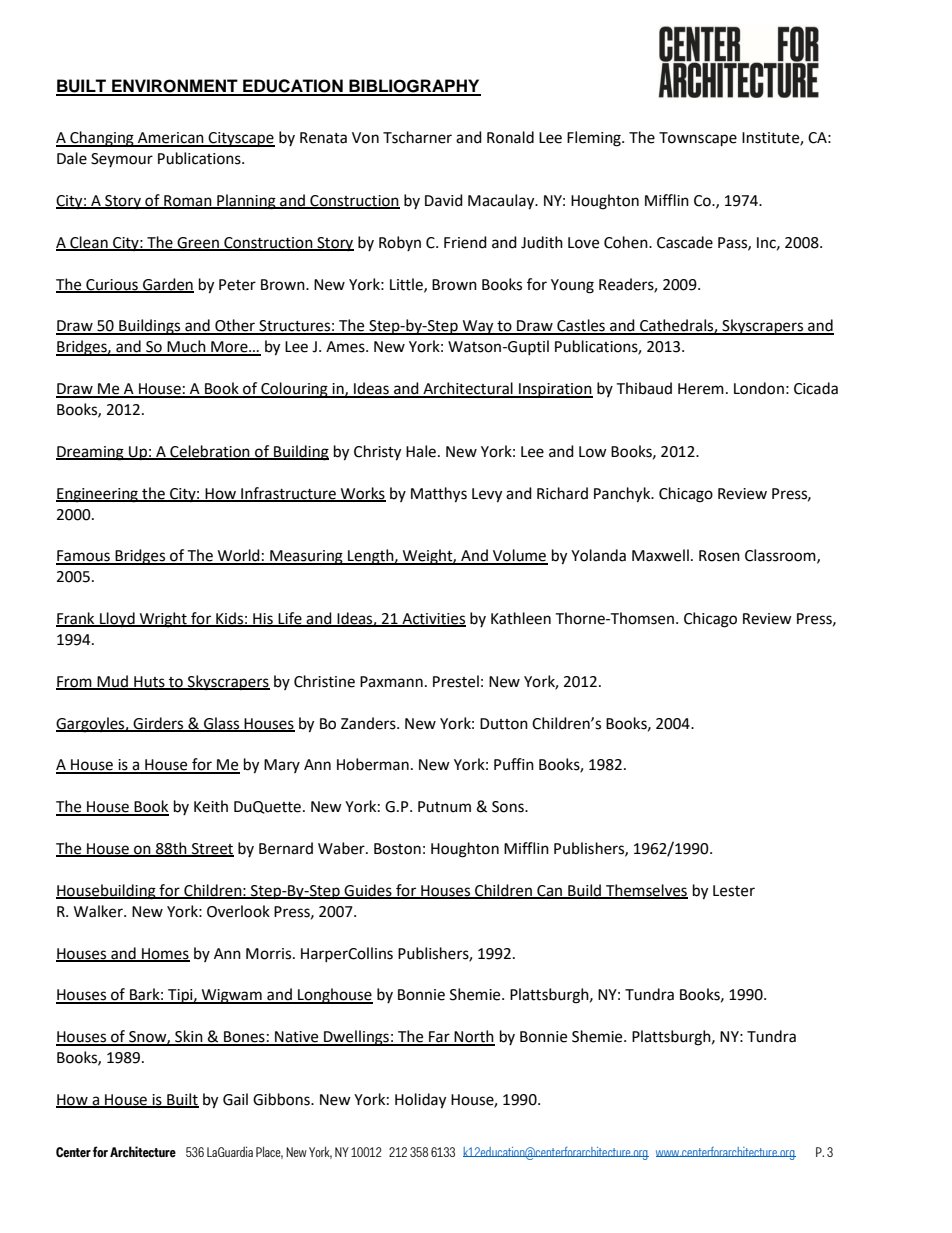 The height and width of the screenshot is (1233, 952). What do you see at coordinates (414, 87) in the screenshot?
I see `BIBLIOGRAPHY` at bounding box center [414, 87].
